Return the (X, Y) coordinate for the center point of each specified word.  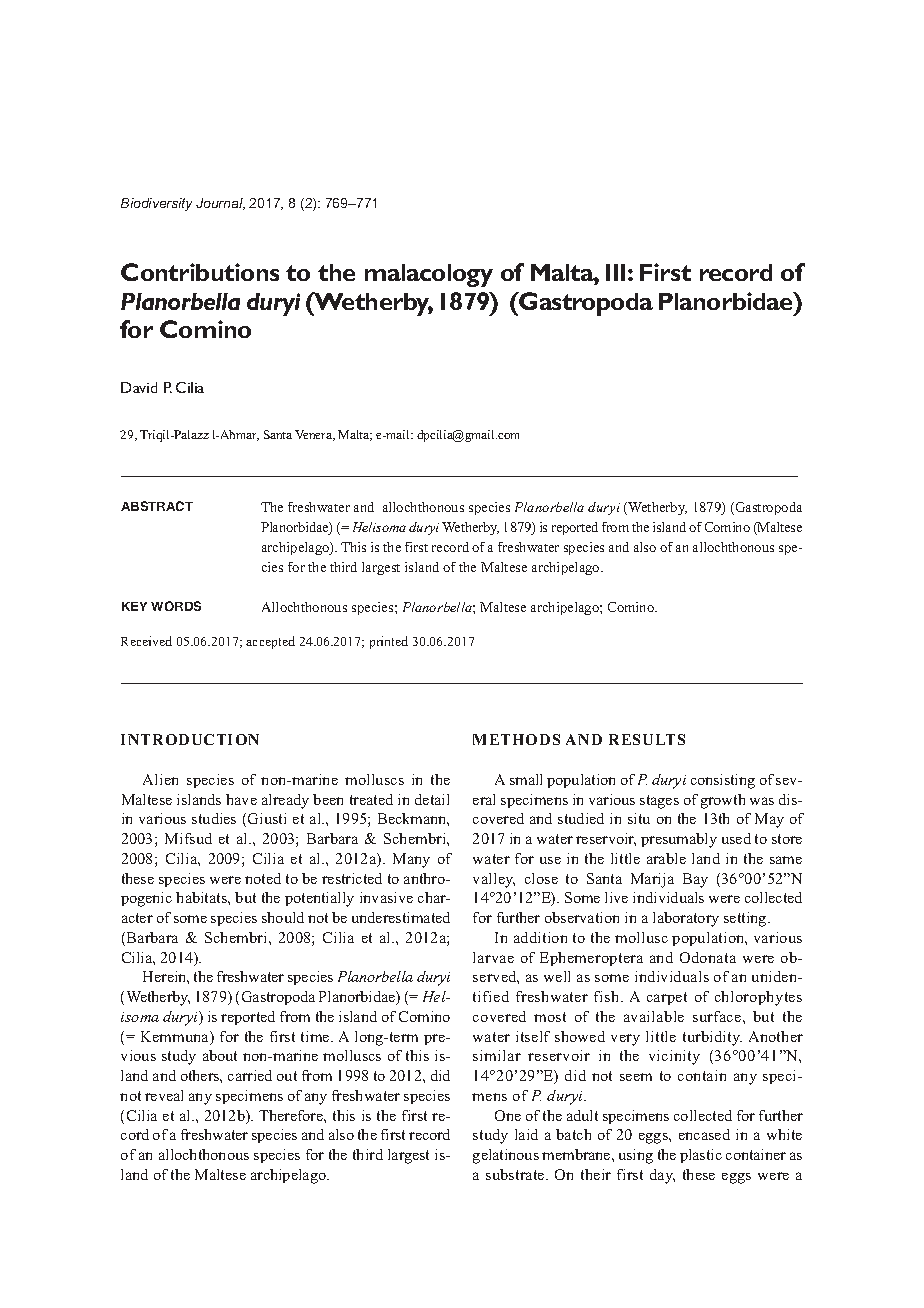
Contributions (200, 272)
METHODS (516, 739)
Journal (220, 204)
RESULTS (647, 739)
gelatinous (506, 1156)
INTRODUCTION (190, 739)
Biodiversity (156, 204)
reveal (164, 1095)
